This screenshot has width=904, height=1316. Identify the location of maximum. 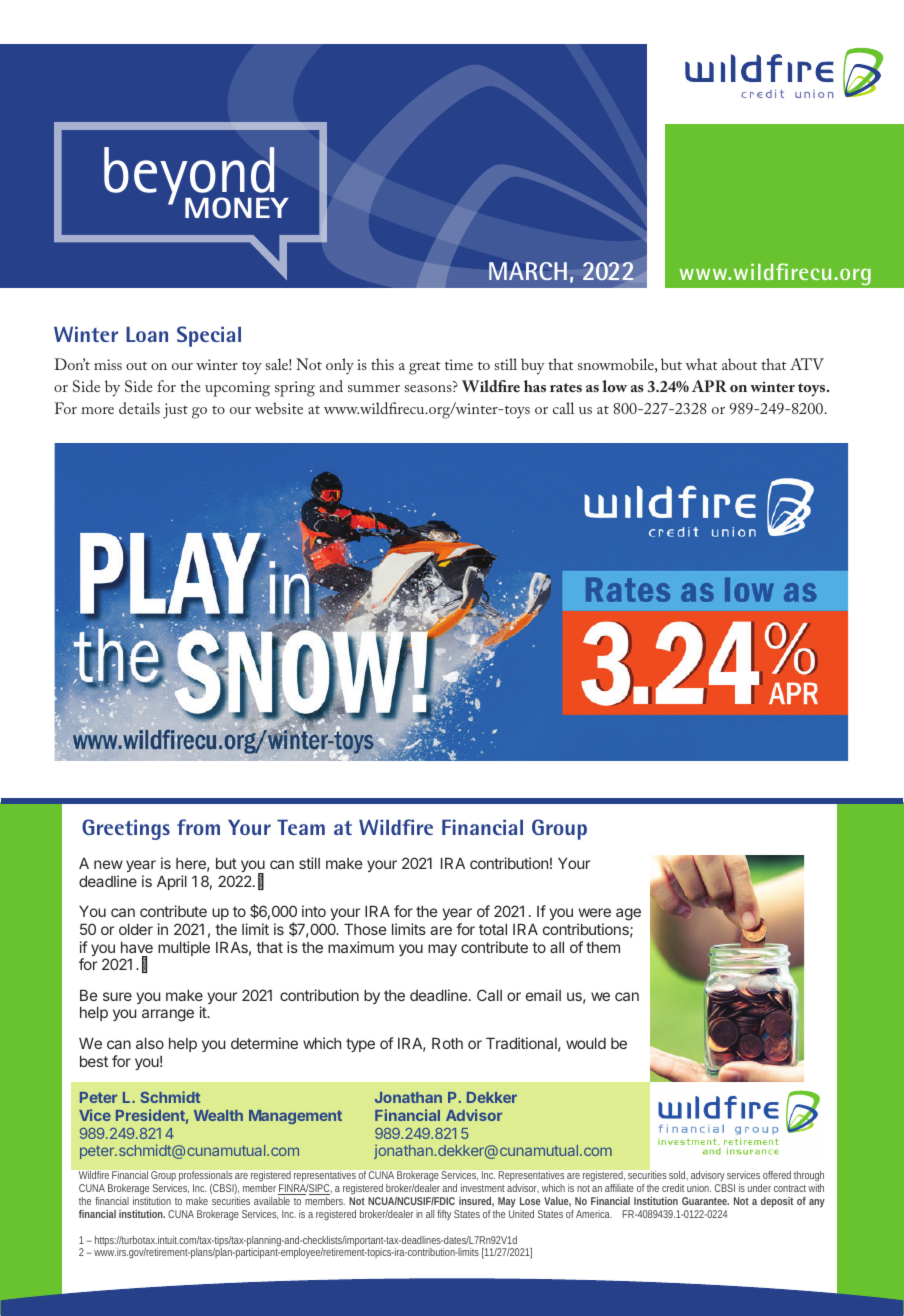
(361, 947).
